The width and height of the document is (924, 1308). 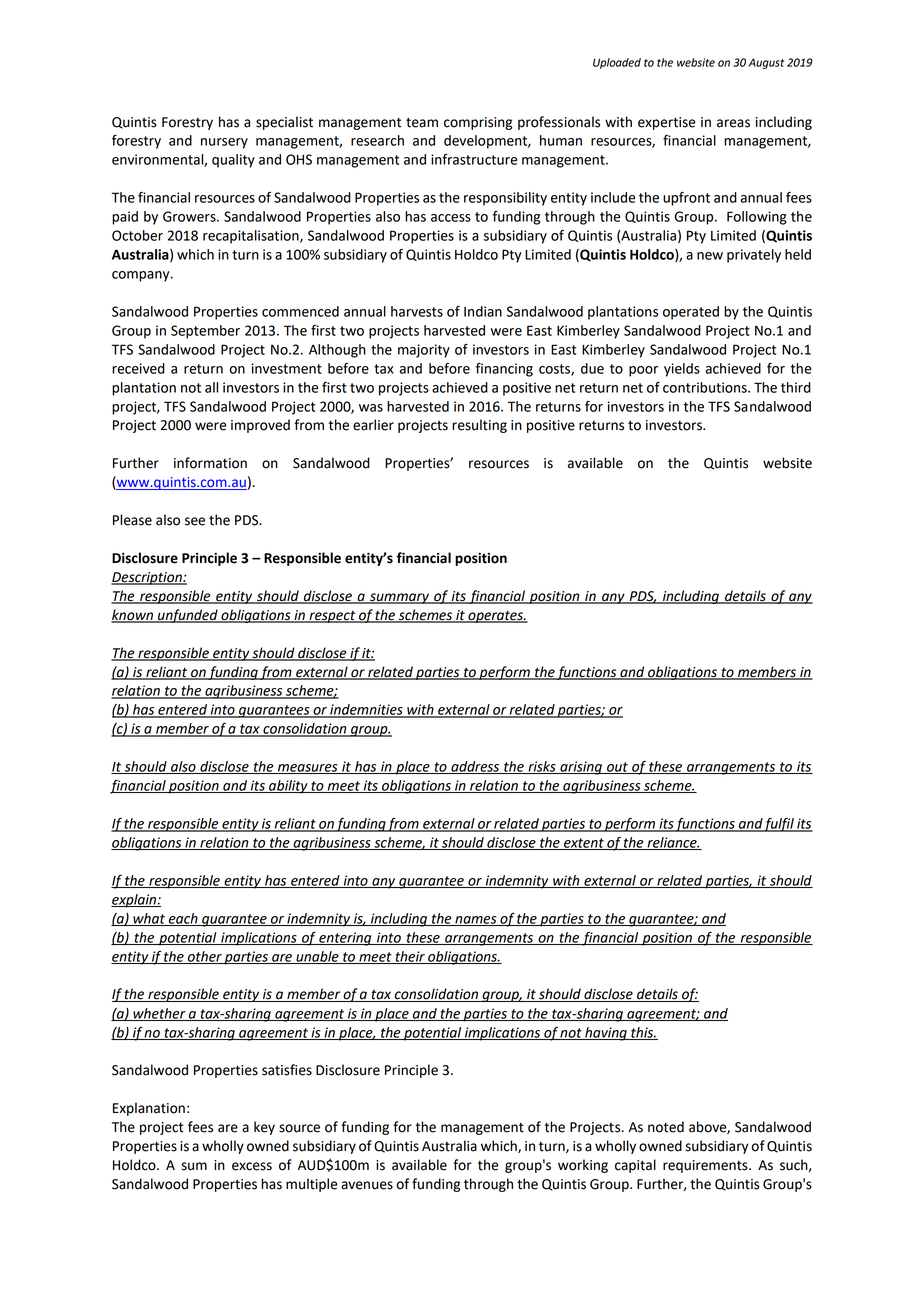 I want to click on names, so click(x=476, y=921).
